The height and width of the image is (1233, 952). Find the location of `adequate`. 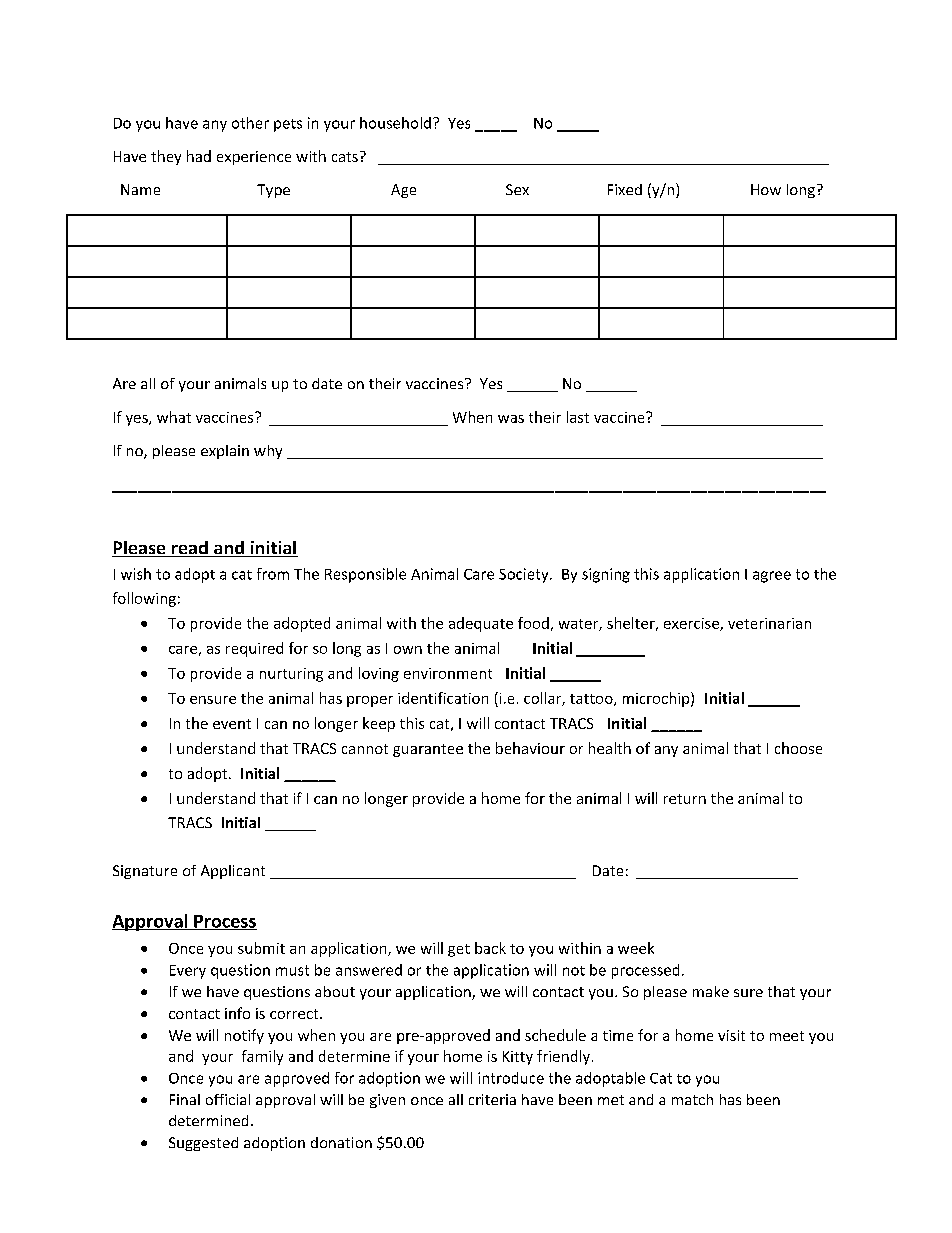

adequate is located at coordinates (481, 624).
